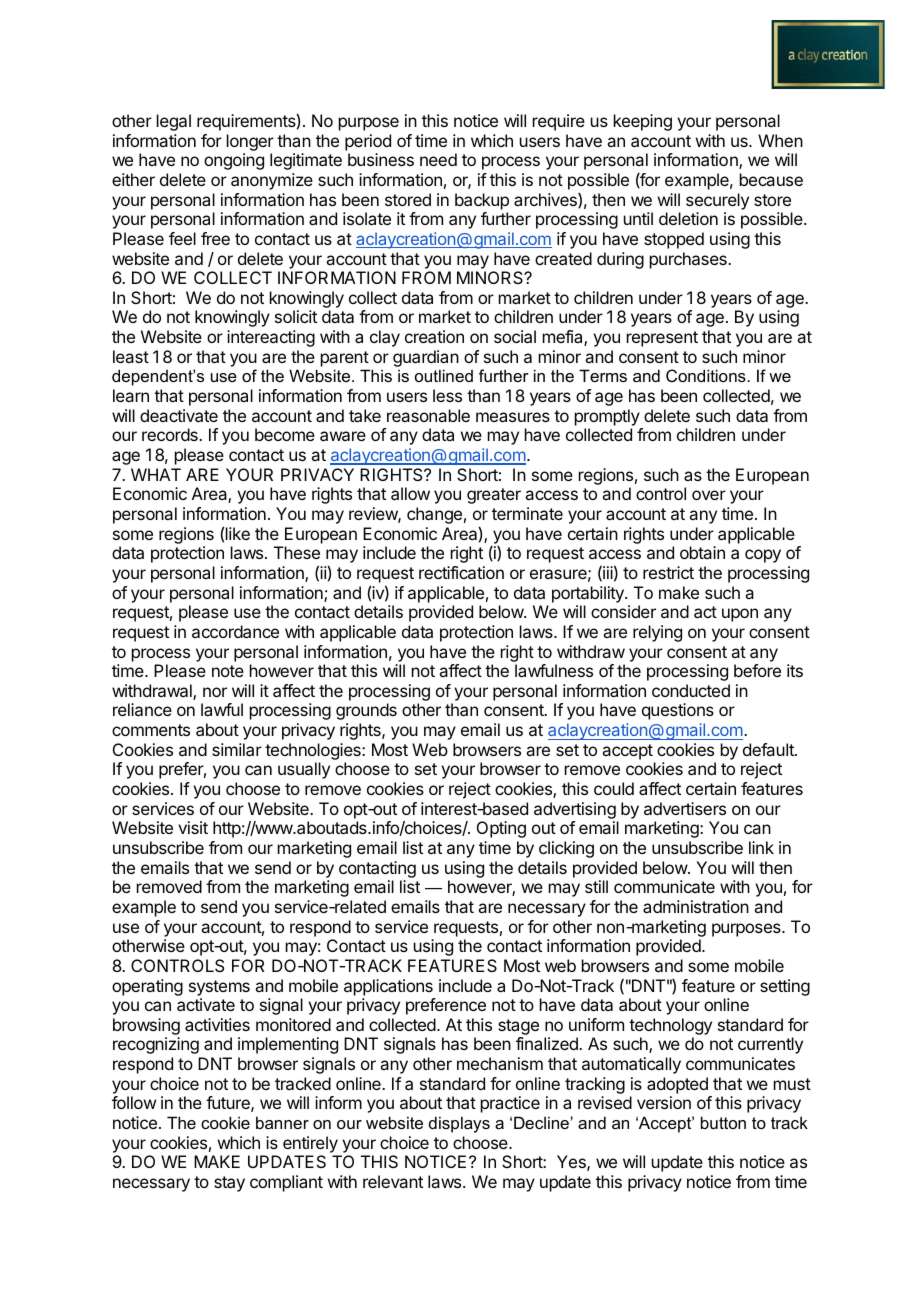 The width and height of the image is (924, 1307). I want to click on securely, so click(717, 201).
